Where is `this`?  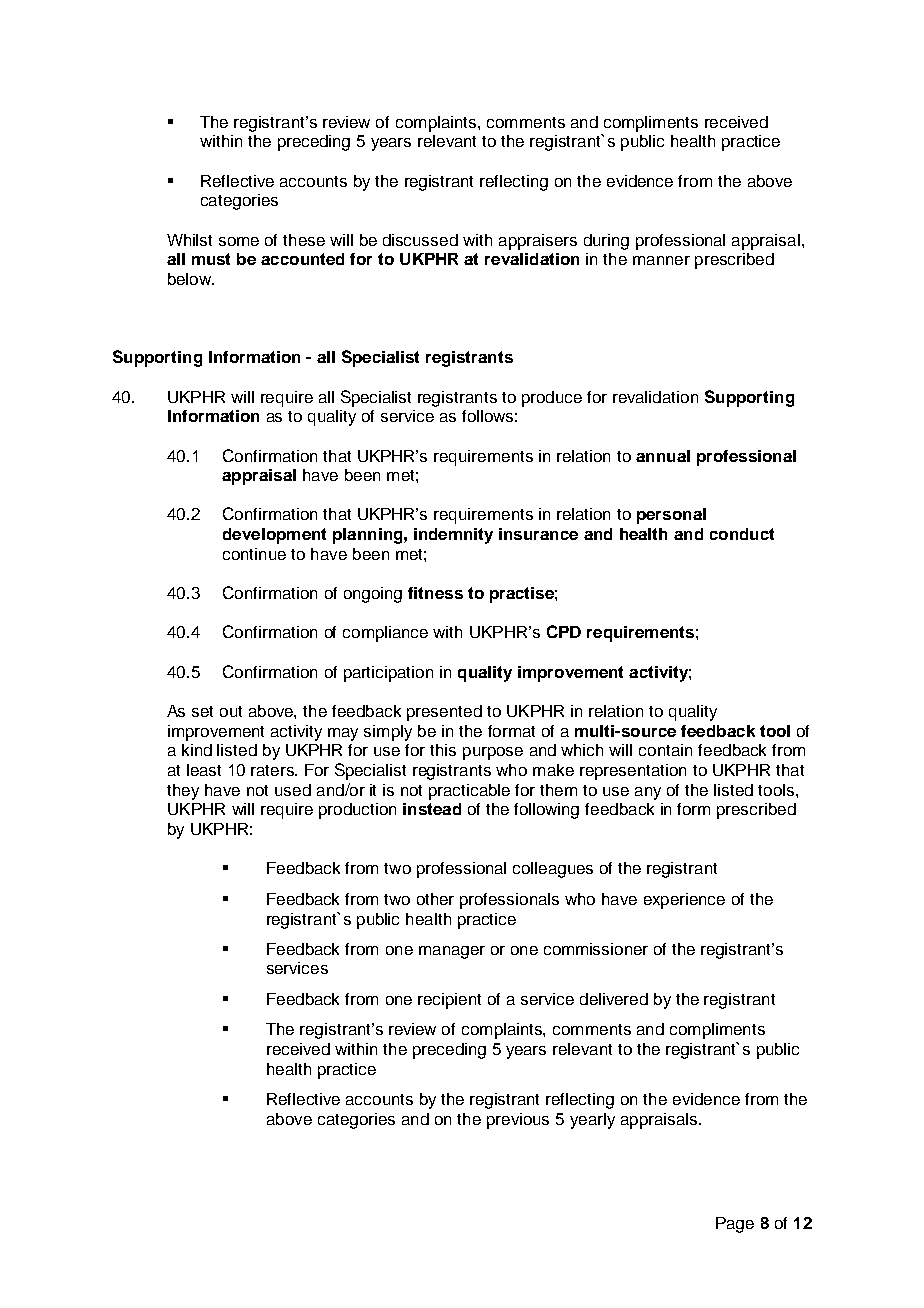 this is located at coordinates (443, 750).
